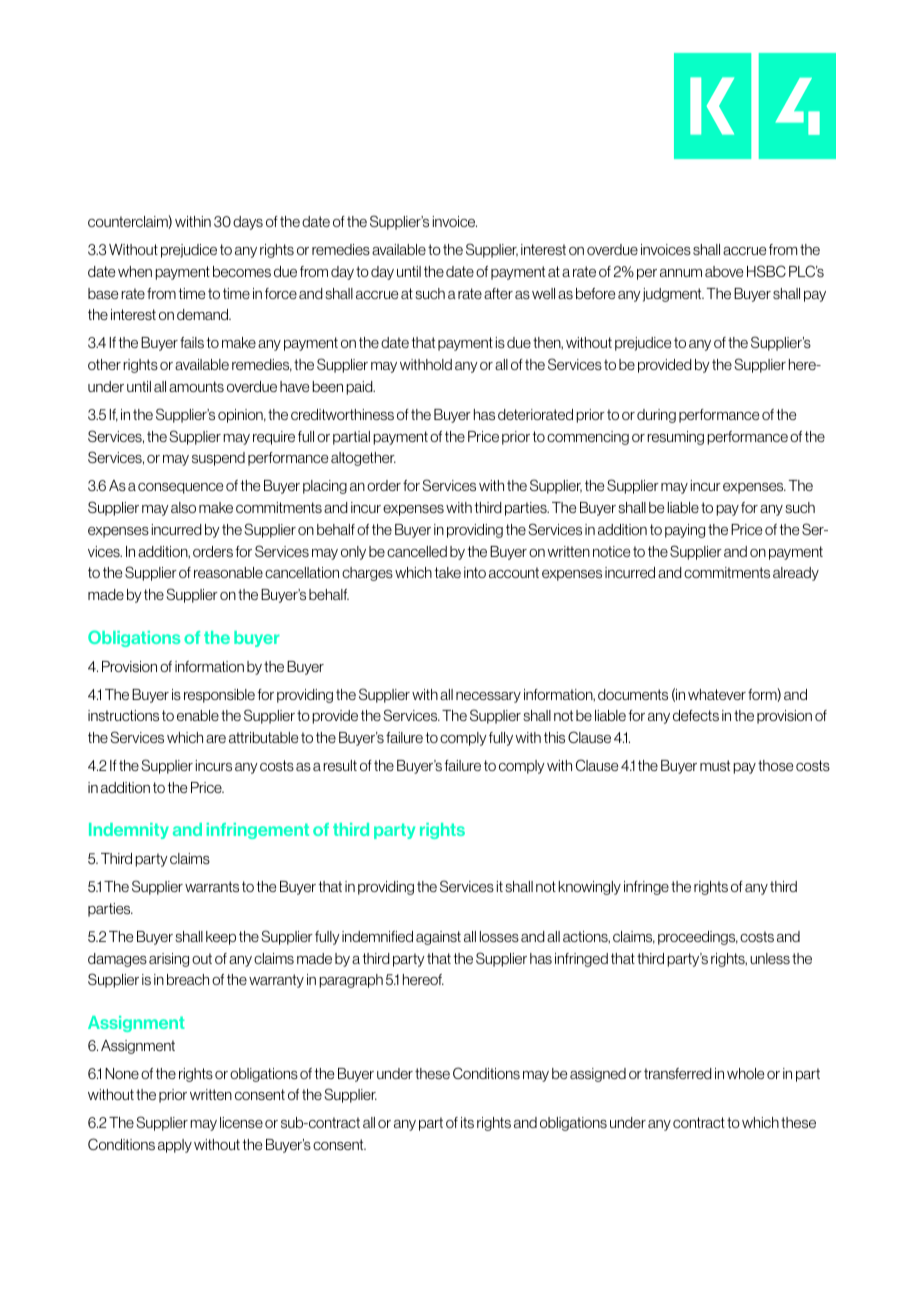  Describe the element at coordinates (498, 293) in the image. I see `after` at that location.
